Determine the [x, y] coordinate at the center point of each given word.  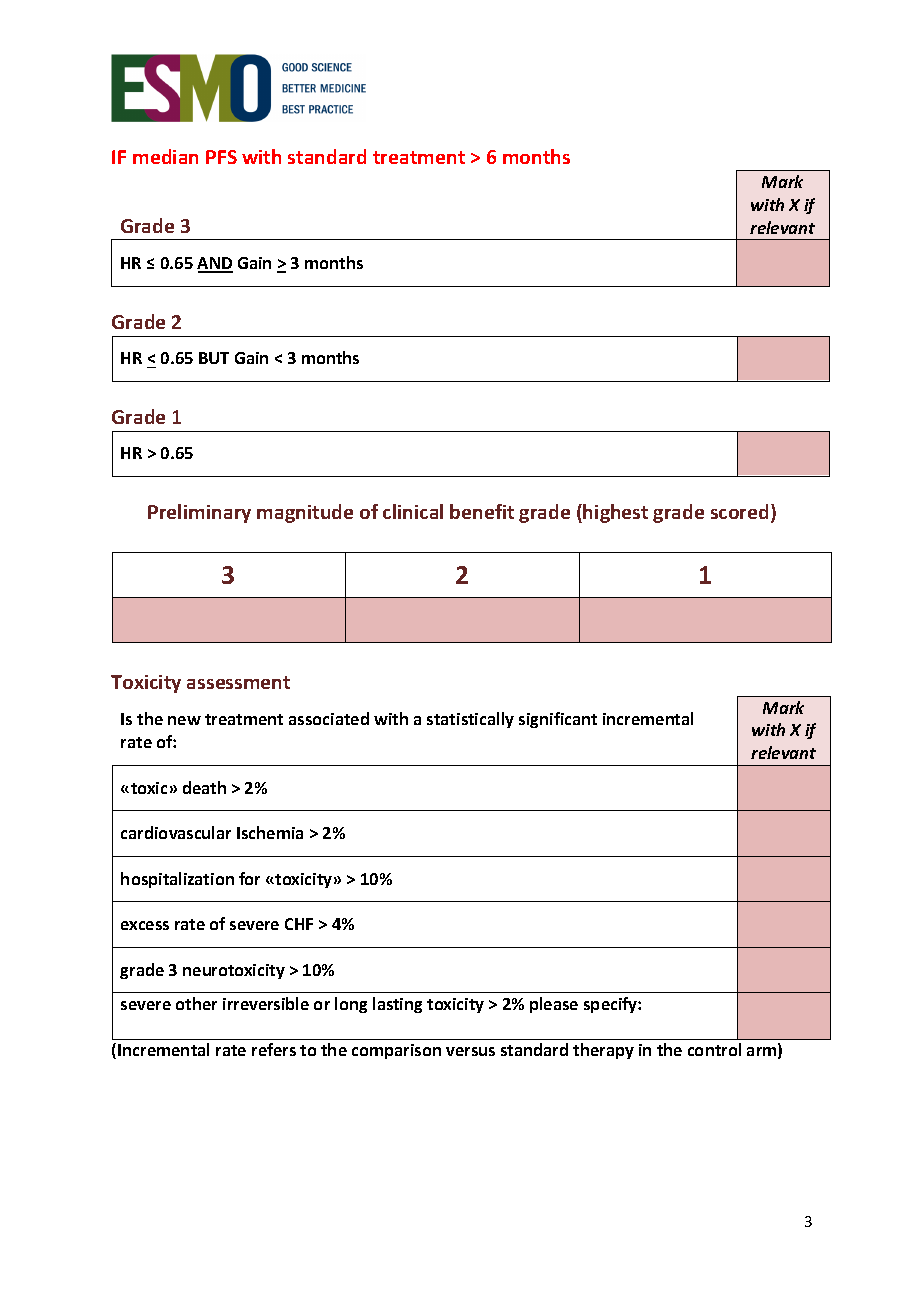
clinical [413, 511]
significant [558, 720]
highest [615, 513]
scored [739, 511]
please [554, 1005]
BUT [214, 358]
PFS [221, 157]
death [204, 787]
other [196, 1003]
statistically [470, 720]
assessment [238, 682]
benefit [482, 511]
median [165, 156]
